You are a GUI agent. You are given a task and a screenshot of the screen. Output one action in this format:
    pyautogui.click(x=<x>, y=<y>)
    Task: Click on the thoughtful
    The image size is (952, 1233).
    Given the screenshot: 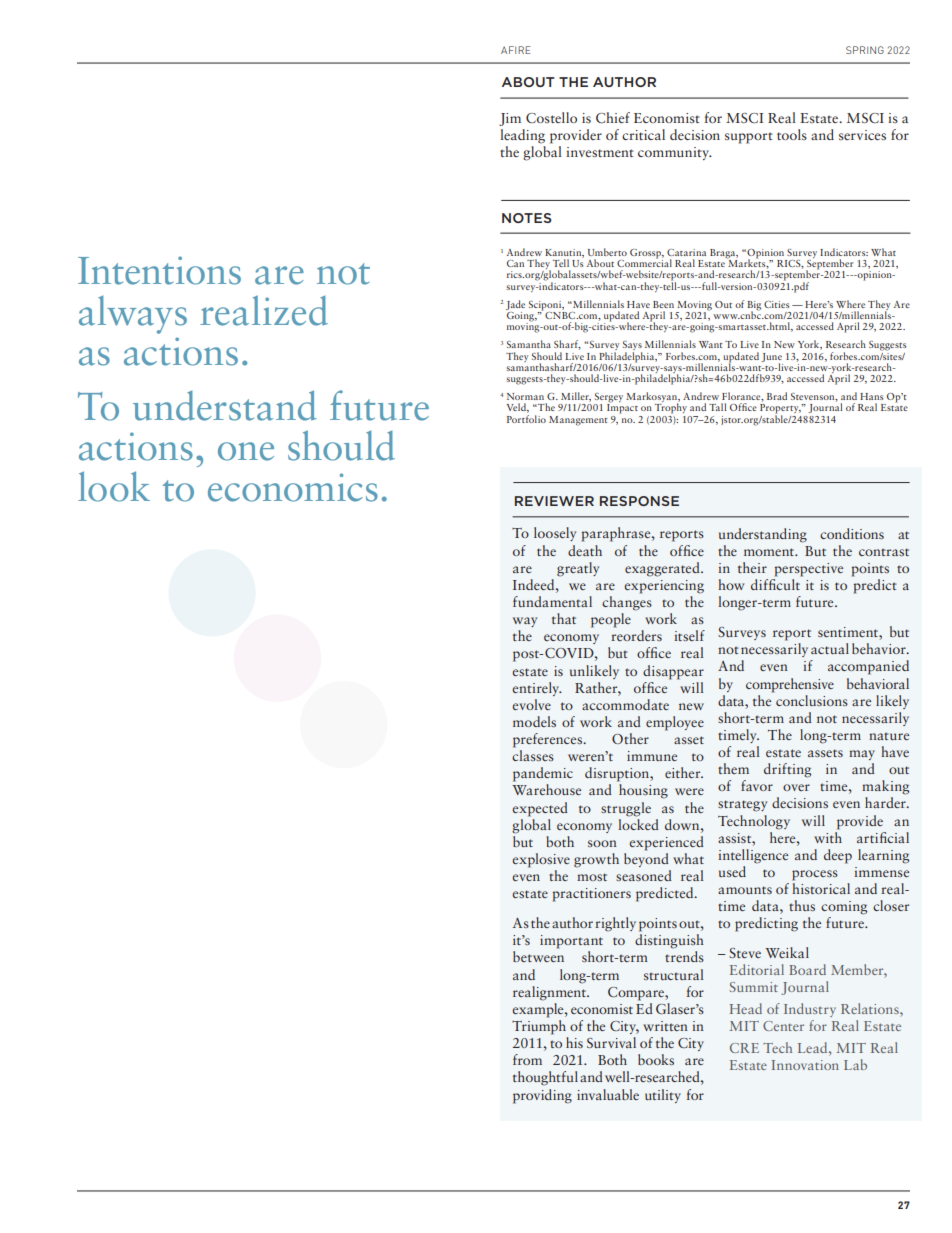 What is the action you would take?
    pyautogui.click(x=545, y=1078)
